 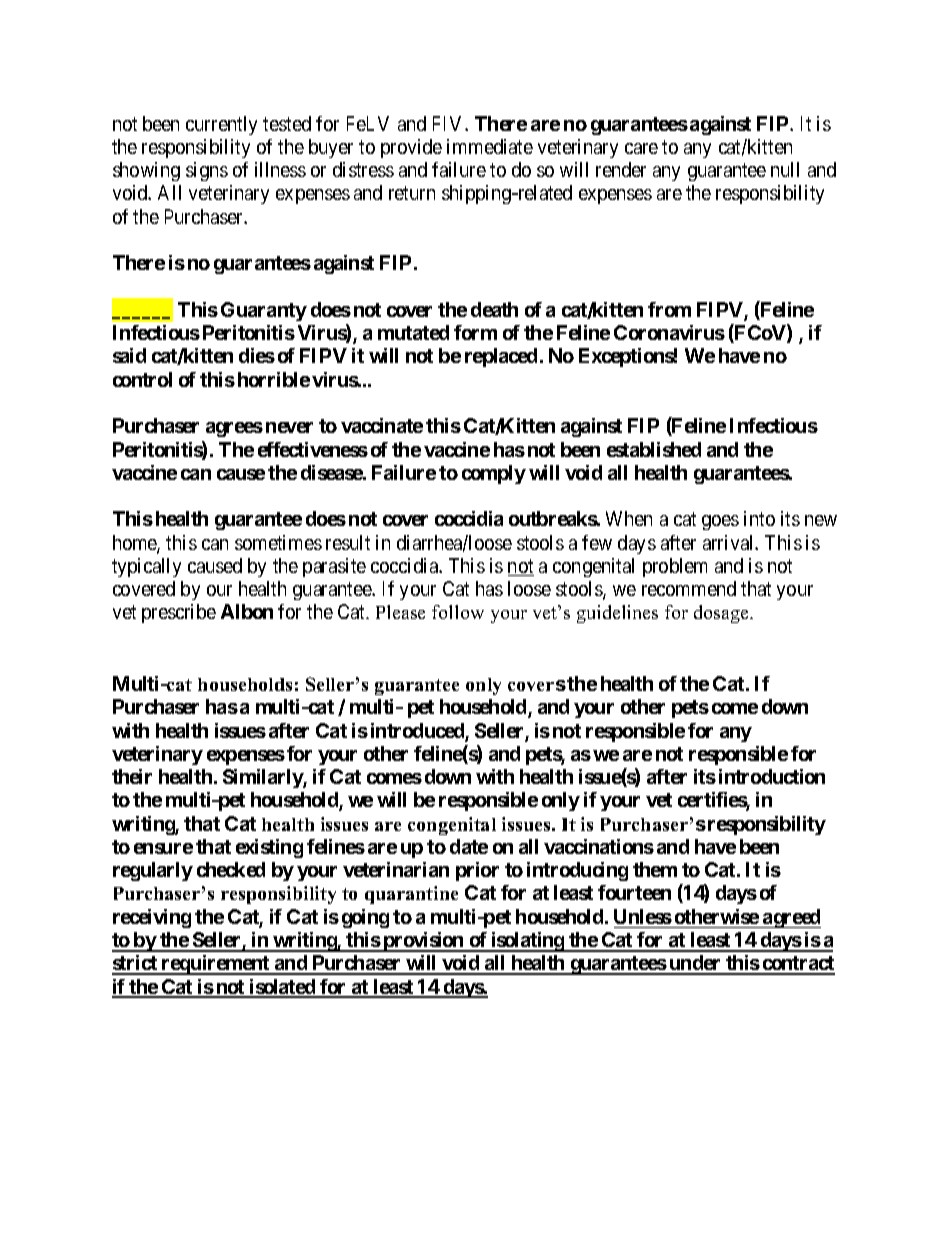 What do you see at coordinates (720, 522) in the screenshot?
I see `goes` at bounding box center [720, 522].
